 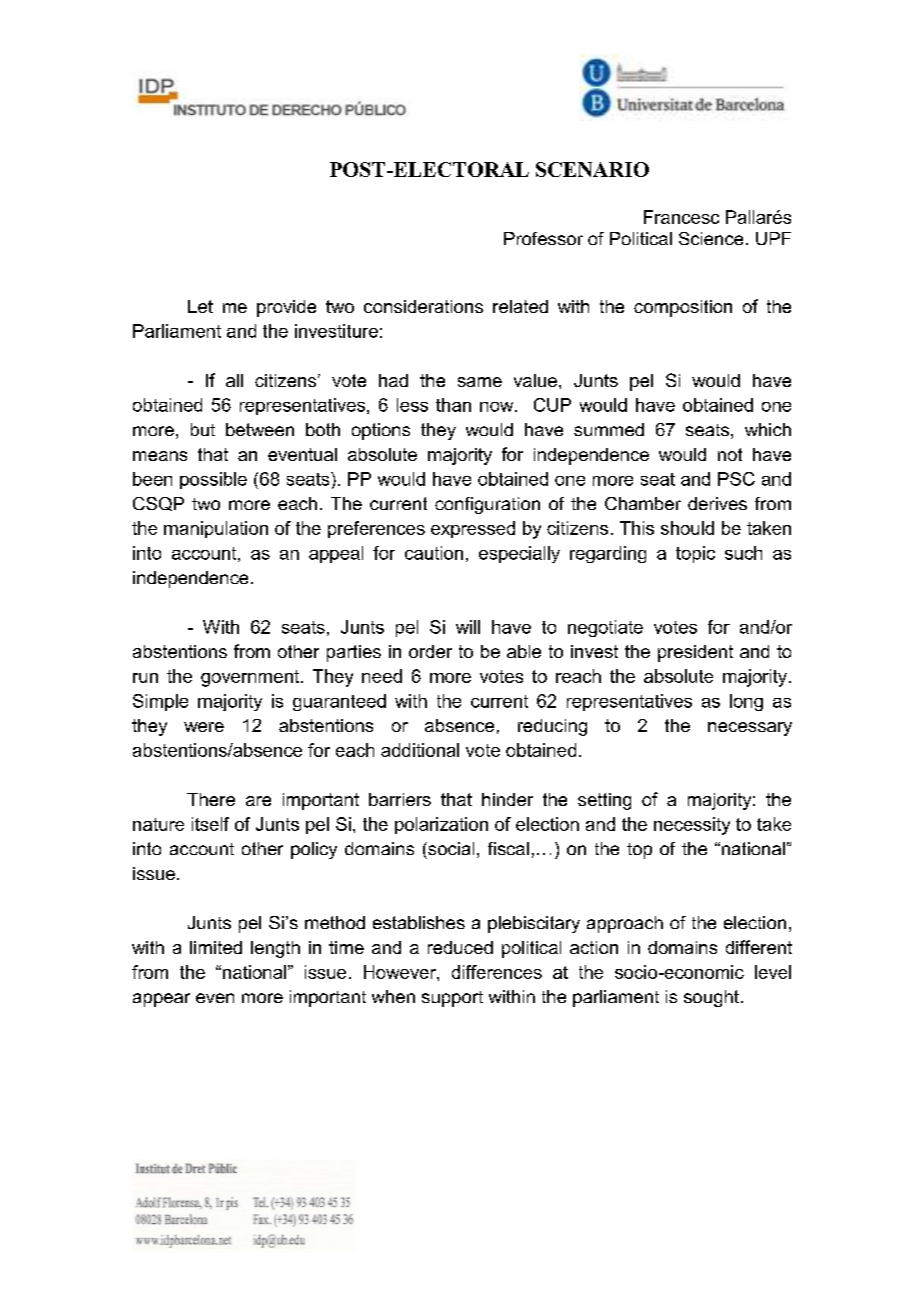 What do you see at coordinates (216, 947) in the screenshot?
I see `limited` at bounding box center [216, 947].
